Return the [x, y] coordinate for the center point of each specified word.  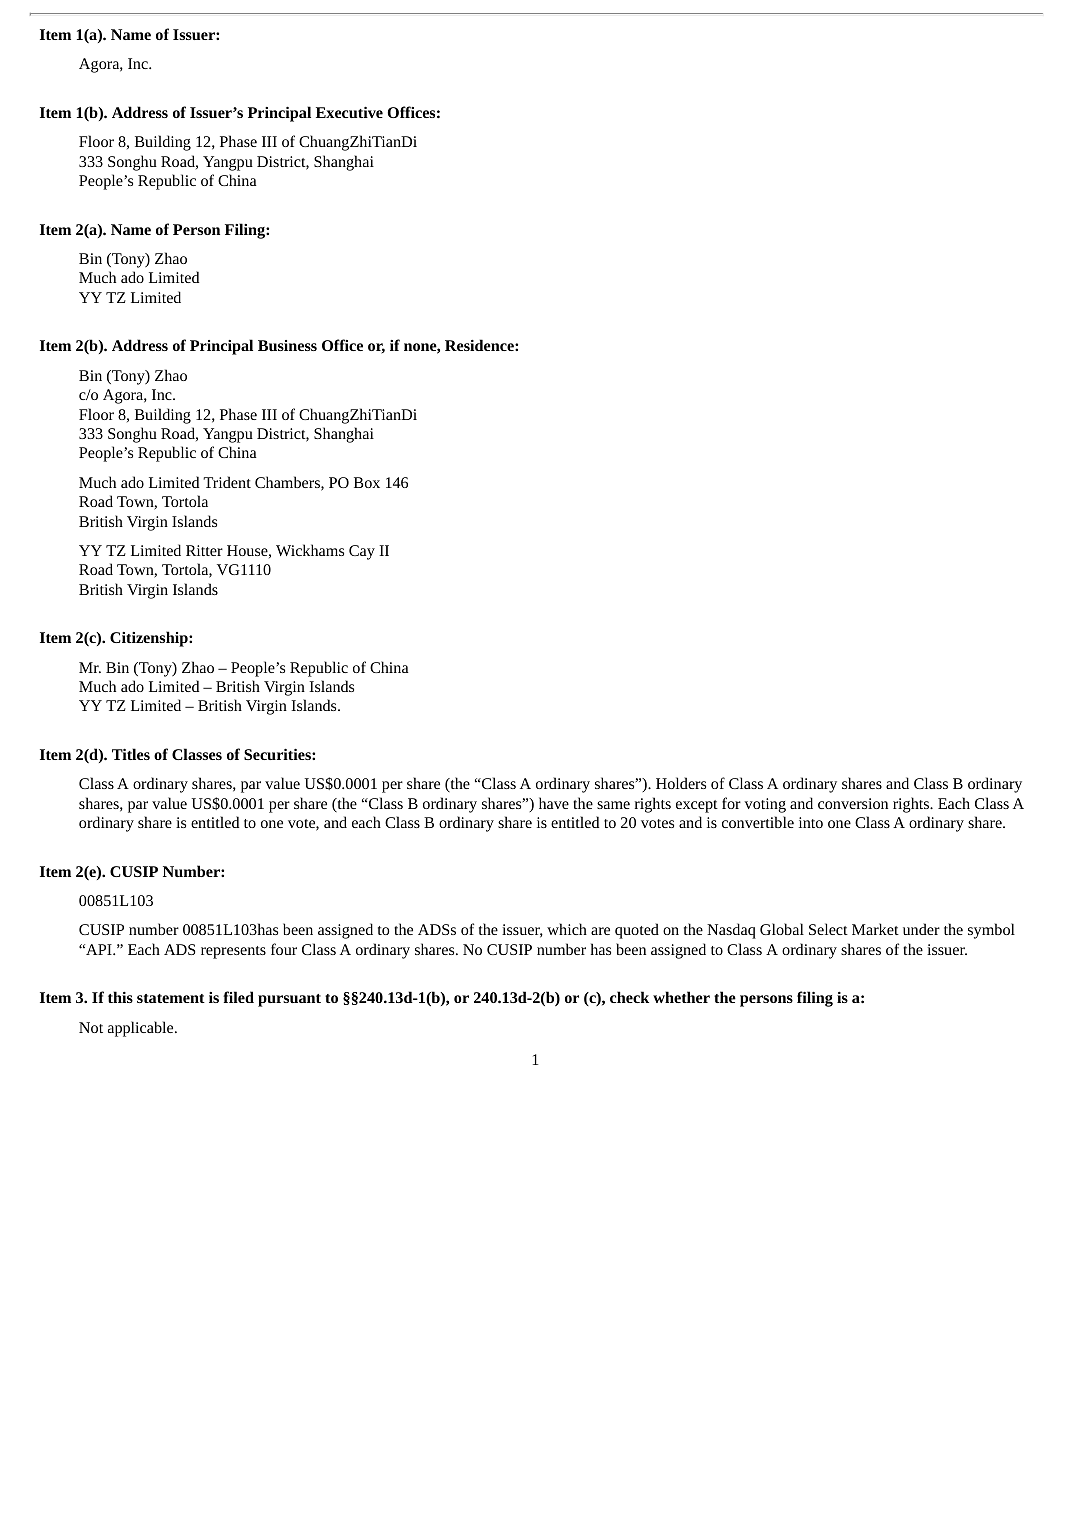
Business [287, 345]
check [629, 997]
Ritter [204, 550]
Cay [362, 552]
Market [875, 929]
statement [171, 998]
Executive [349, 112]
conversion [853, 803]
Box [367, 482]
